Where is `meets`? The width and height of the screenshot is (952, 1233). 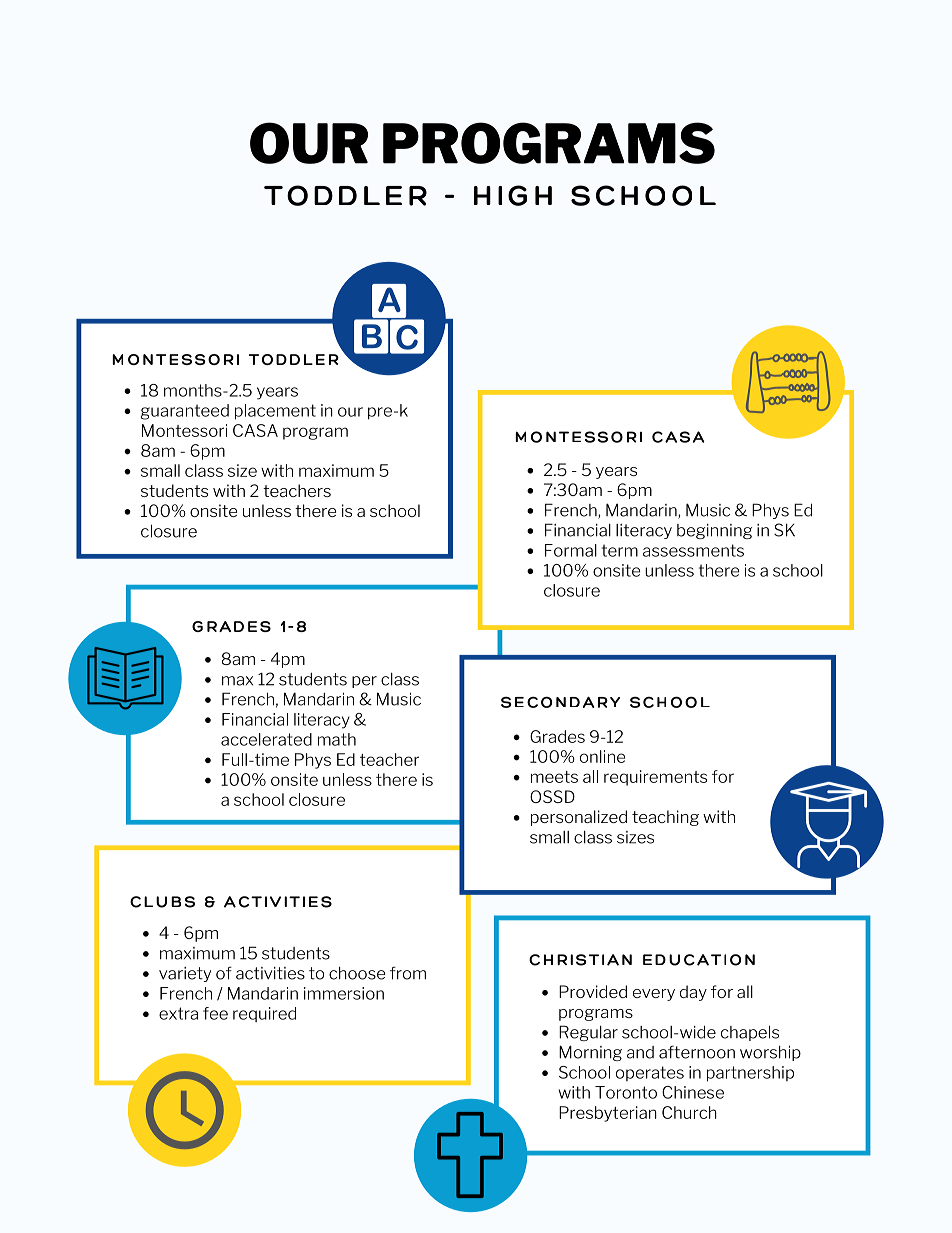 meets is located at coordinates (554, 777).
